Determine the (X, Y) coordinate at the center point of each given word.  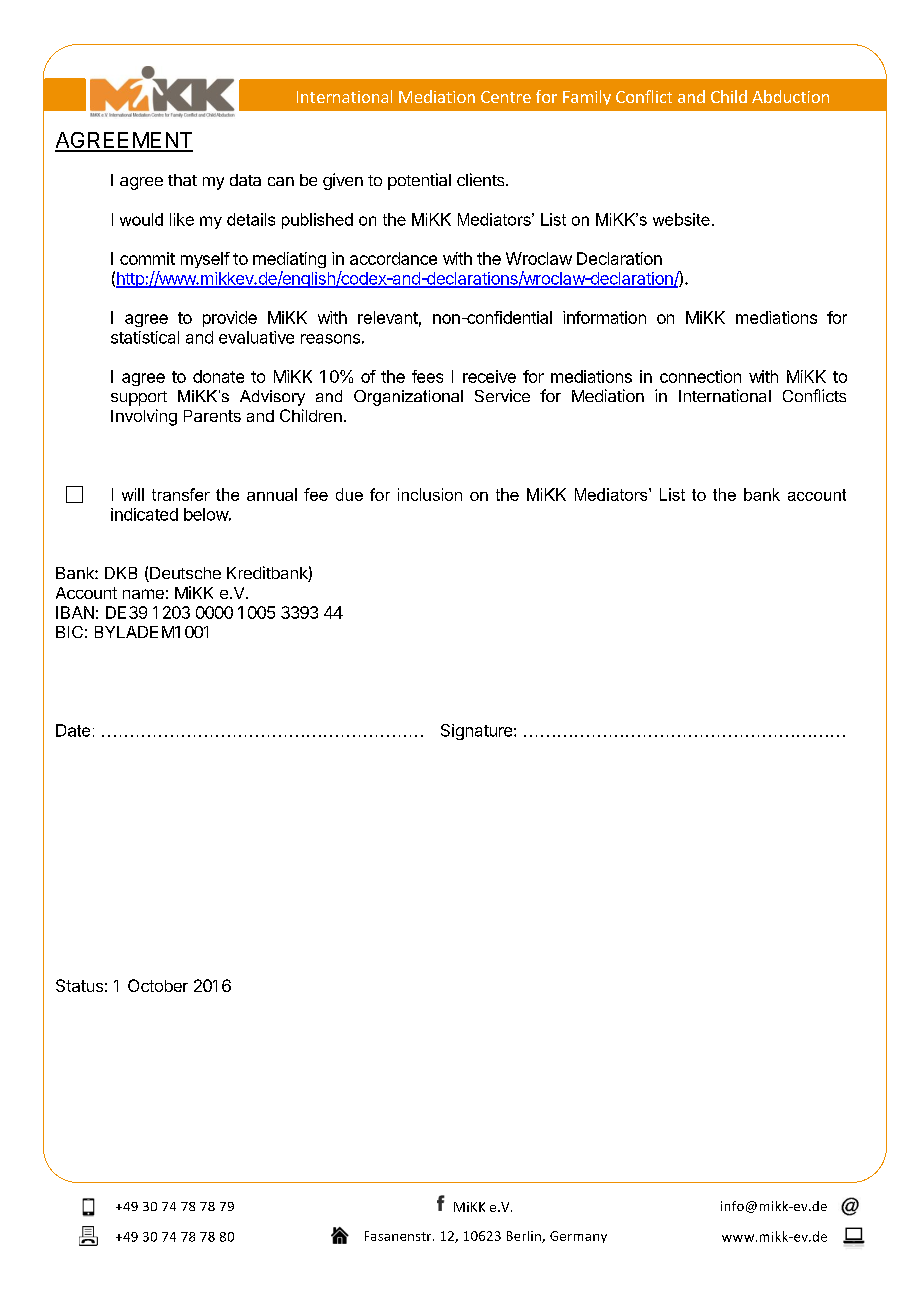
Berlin (525, 1237)
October (158, 985)
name (143, 594)
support (139, 398)
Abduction (790, 96)
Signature (478, 732)
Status (79, 985)
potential (419, 181)
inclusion (430, 494)
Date (73, 730)
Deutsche (184, 574)
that (182, 180)
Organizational (408, 398)
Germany (578, 1237)
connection (700, 376)
